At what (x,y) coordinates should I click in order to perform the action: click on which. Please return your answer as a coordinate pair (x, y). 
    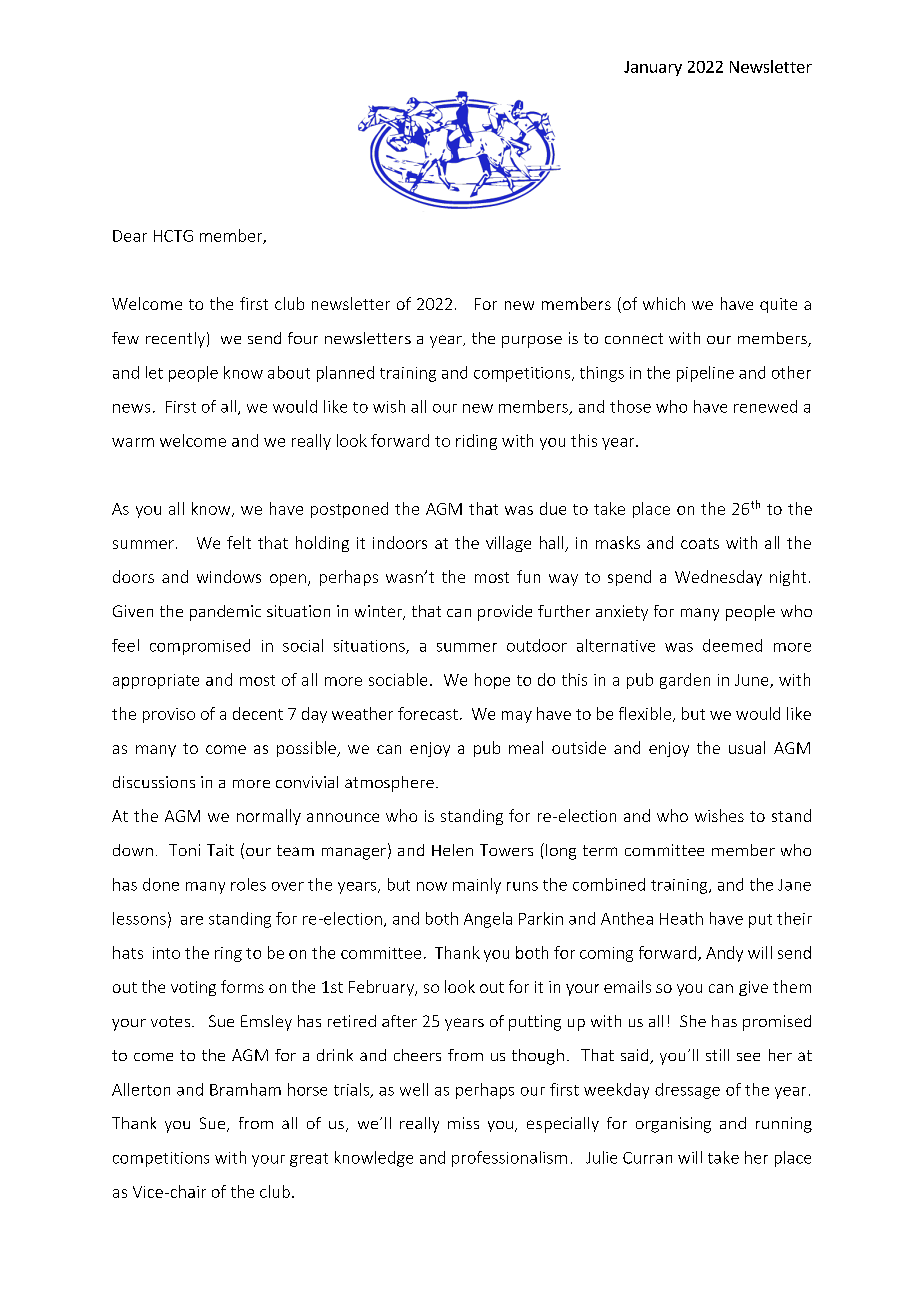
    Looking at the image, I should click on (664, 303).
